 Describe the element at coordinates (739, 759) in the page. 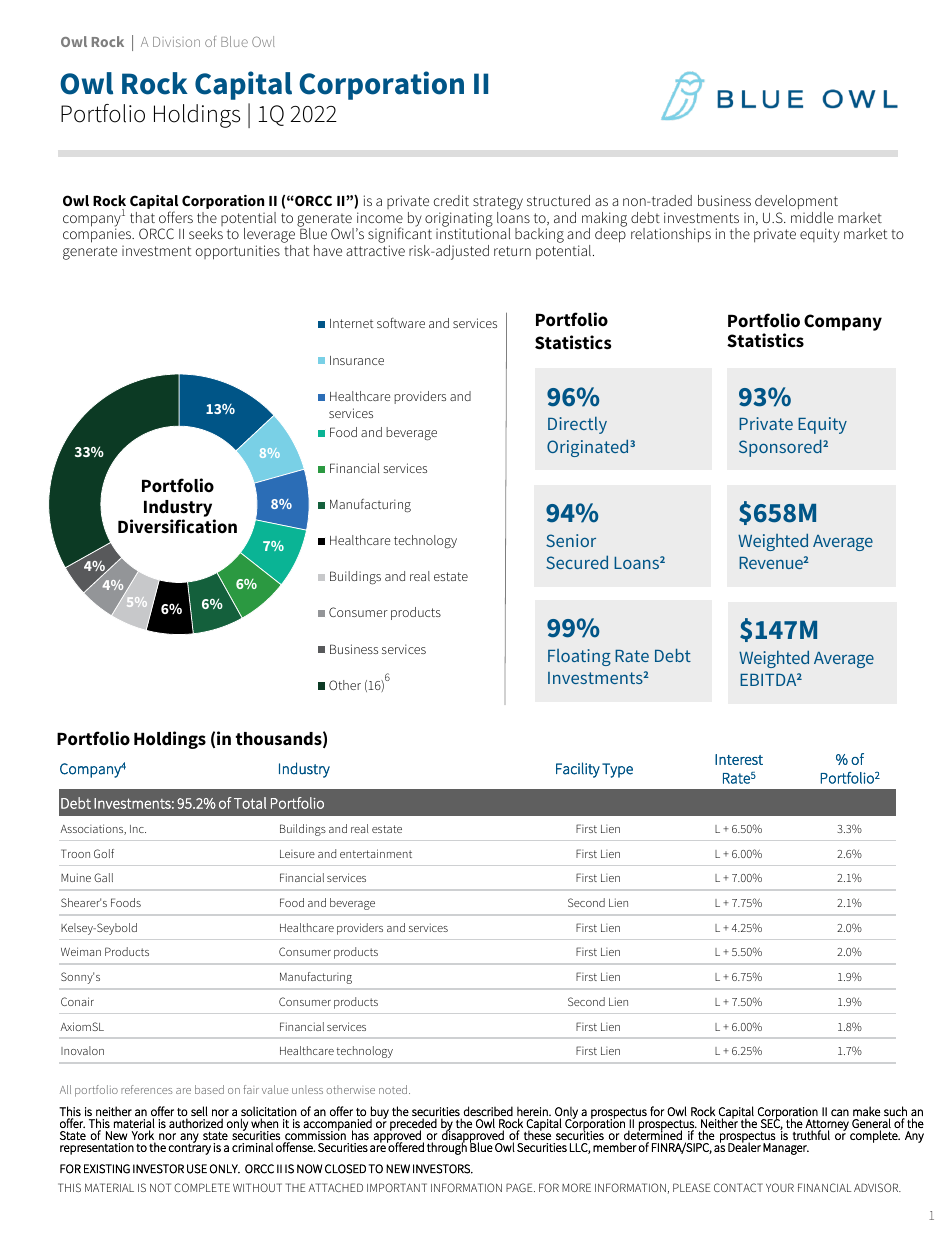

I see `Interest` at that location.
